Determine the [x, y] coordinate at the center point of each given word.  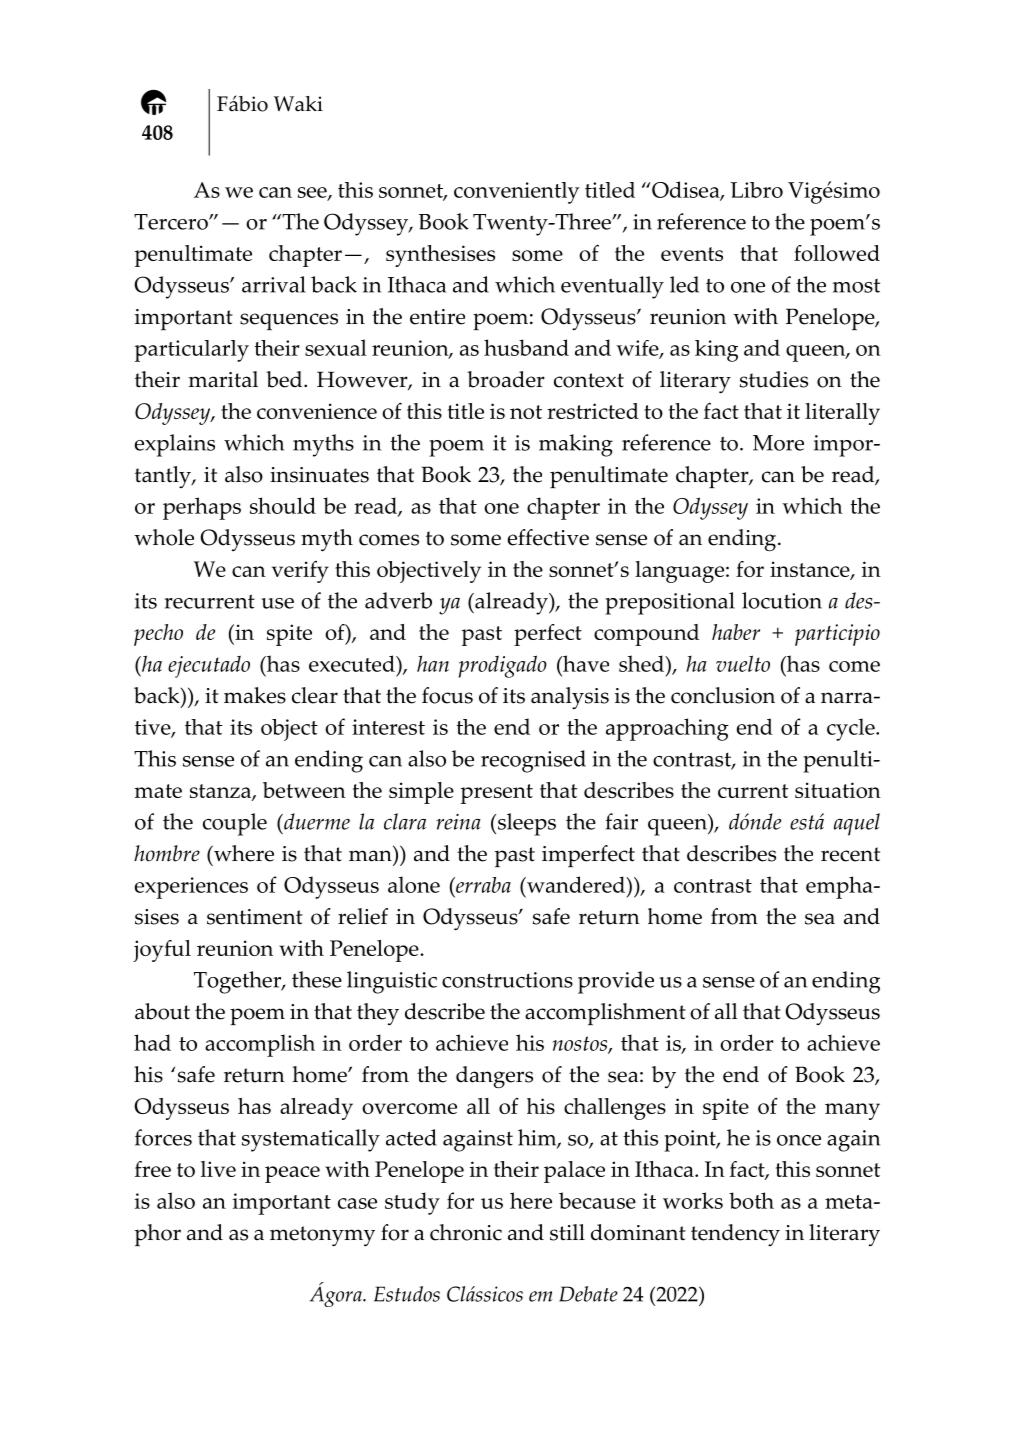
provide [616, 982]
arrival [274, 284]
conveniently [517, 193]
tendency [735, 1235]
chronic [466, 1232]
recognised [533, 761]
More [778, 443]
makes [255, 695]
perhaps [202, 508]
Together [238, 982]
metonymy [322, 1236]
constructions [507, 980]
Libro [756, 190]
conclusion [723, 695]
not [526, 412]
